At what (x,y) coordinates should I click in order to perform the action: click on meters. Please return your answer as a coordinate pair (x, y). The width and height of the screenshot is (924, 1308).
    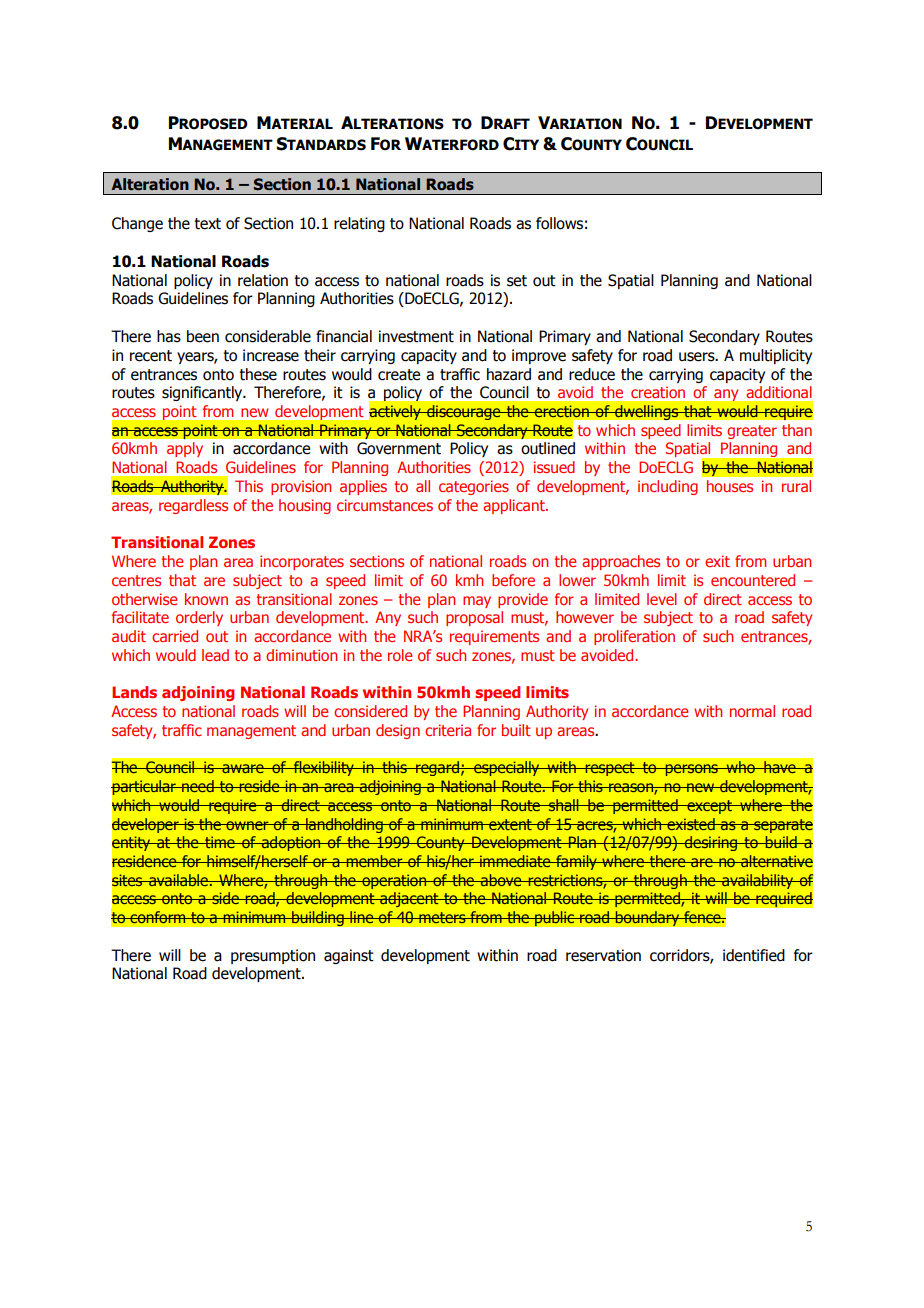
    Looking at the image, I should click on (442, 917).
